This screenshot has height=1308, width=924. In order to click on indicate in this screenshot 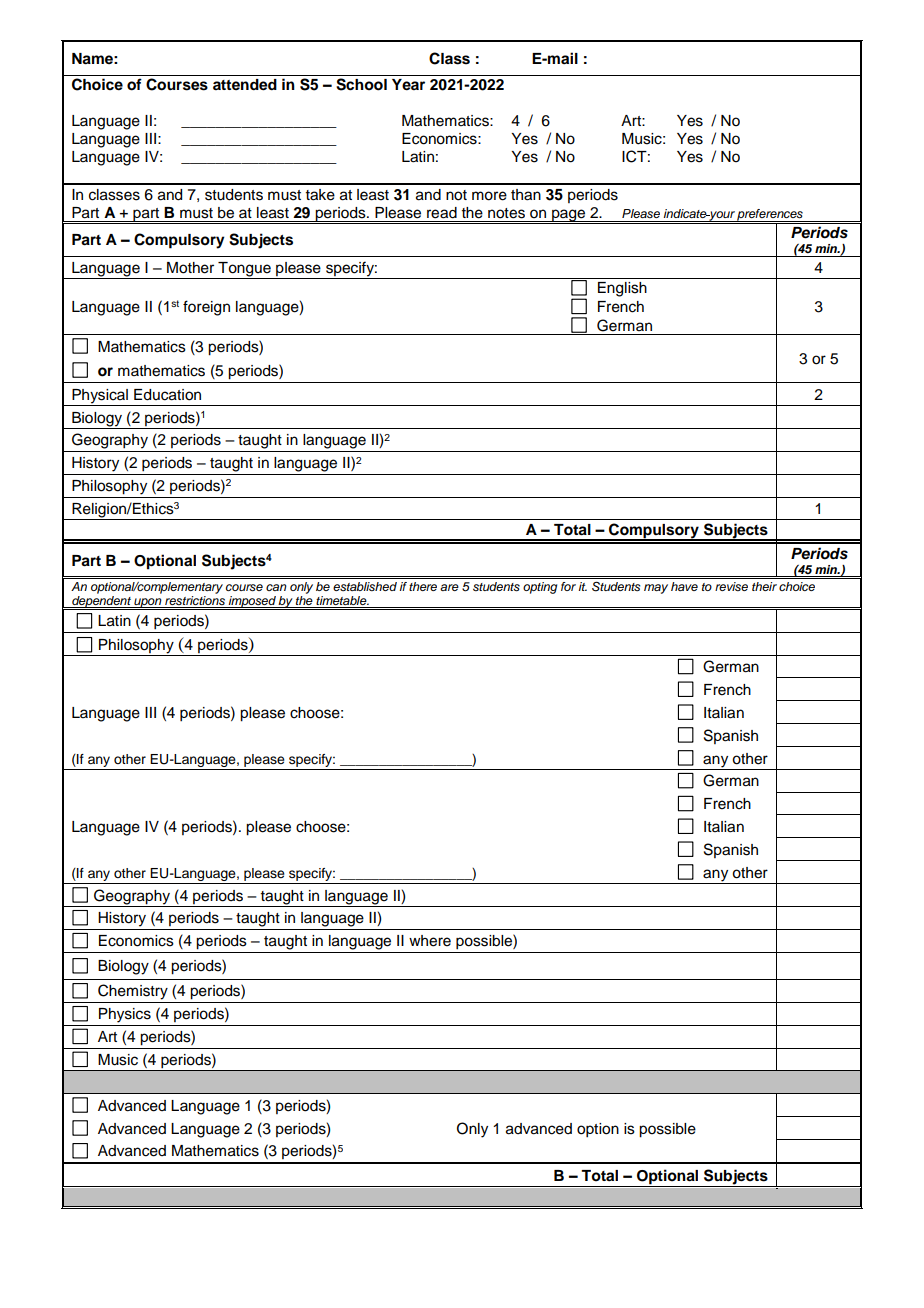, I will do `click(686, 213)`.
